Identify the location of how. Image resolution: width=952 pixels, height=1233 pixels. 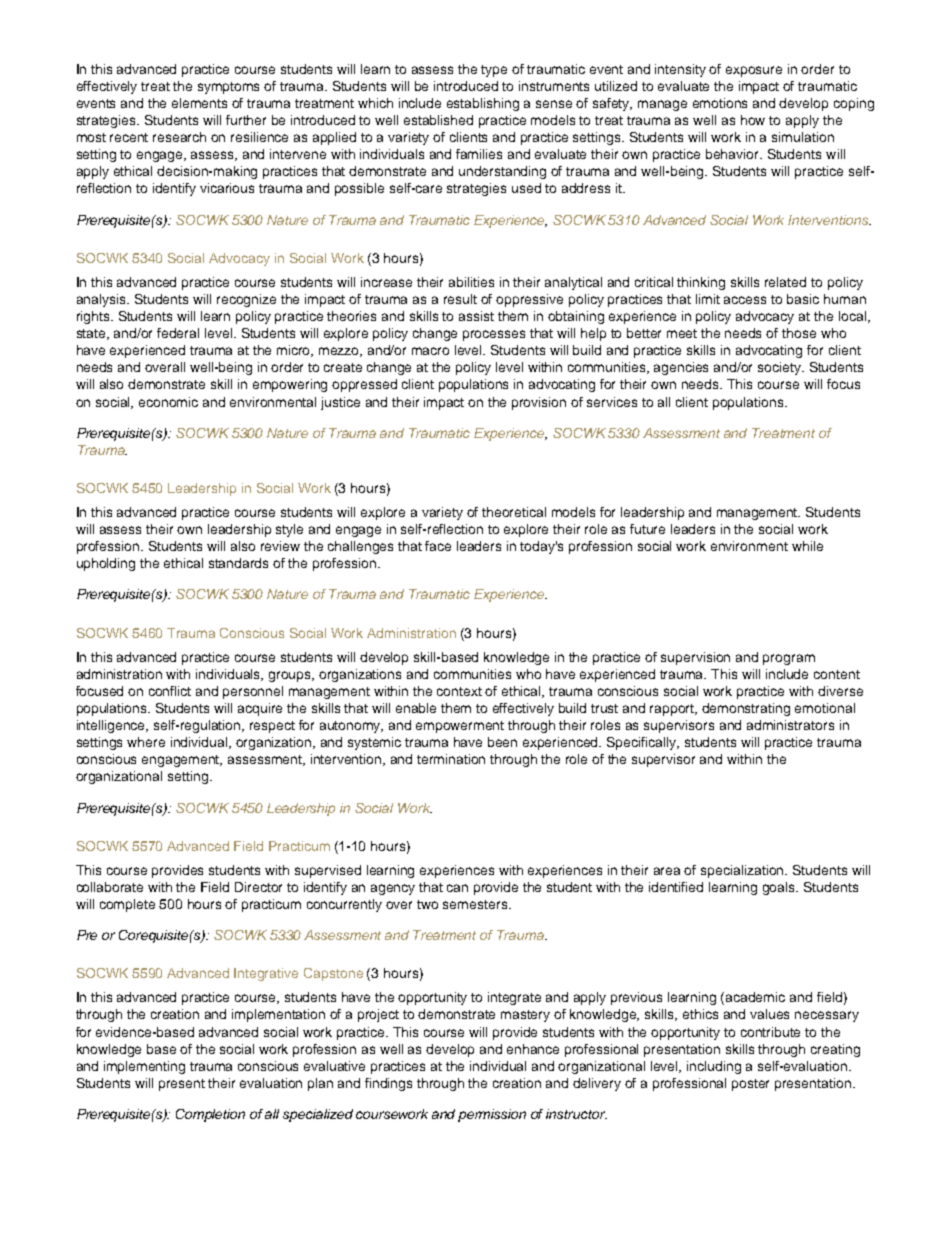
(753, 120).
